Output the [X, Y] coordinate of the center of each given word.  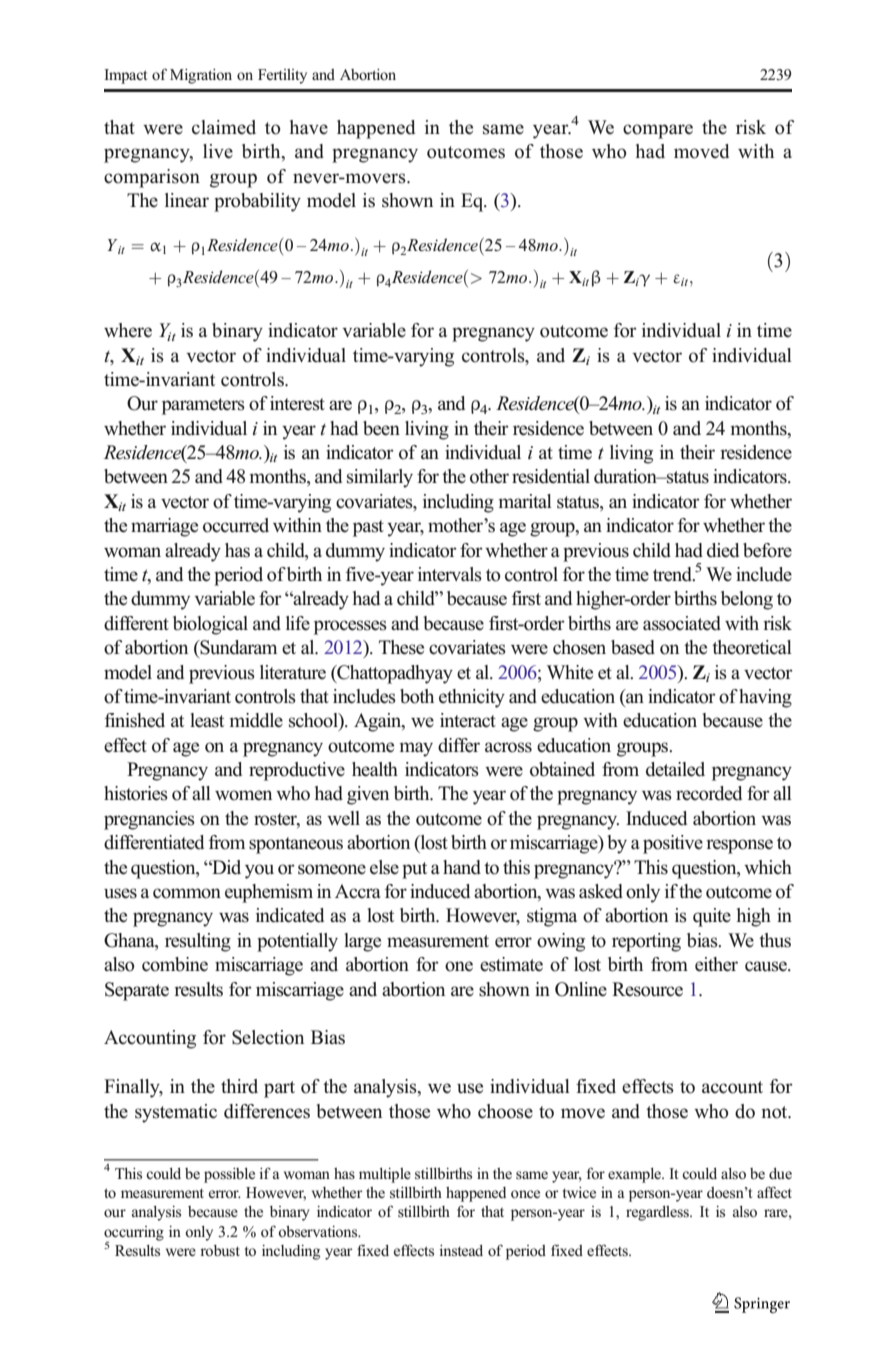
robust [220, 1250]
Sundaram [237, 647]
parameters [203, 406]
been [381, 428]
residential [551, 476]
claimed [224, 127]
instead [461, 1251]
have [309, 127]
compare [658, 131]
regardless [658, 1213]
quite [712, 917]
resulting [198, 942]
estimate [511, 964]
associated [682, 623]
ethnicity [472, 698]
